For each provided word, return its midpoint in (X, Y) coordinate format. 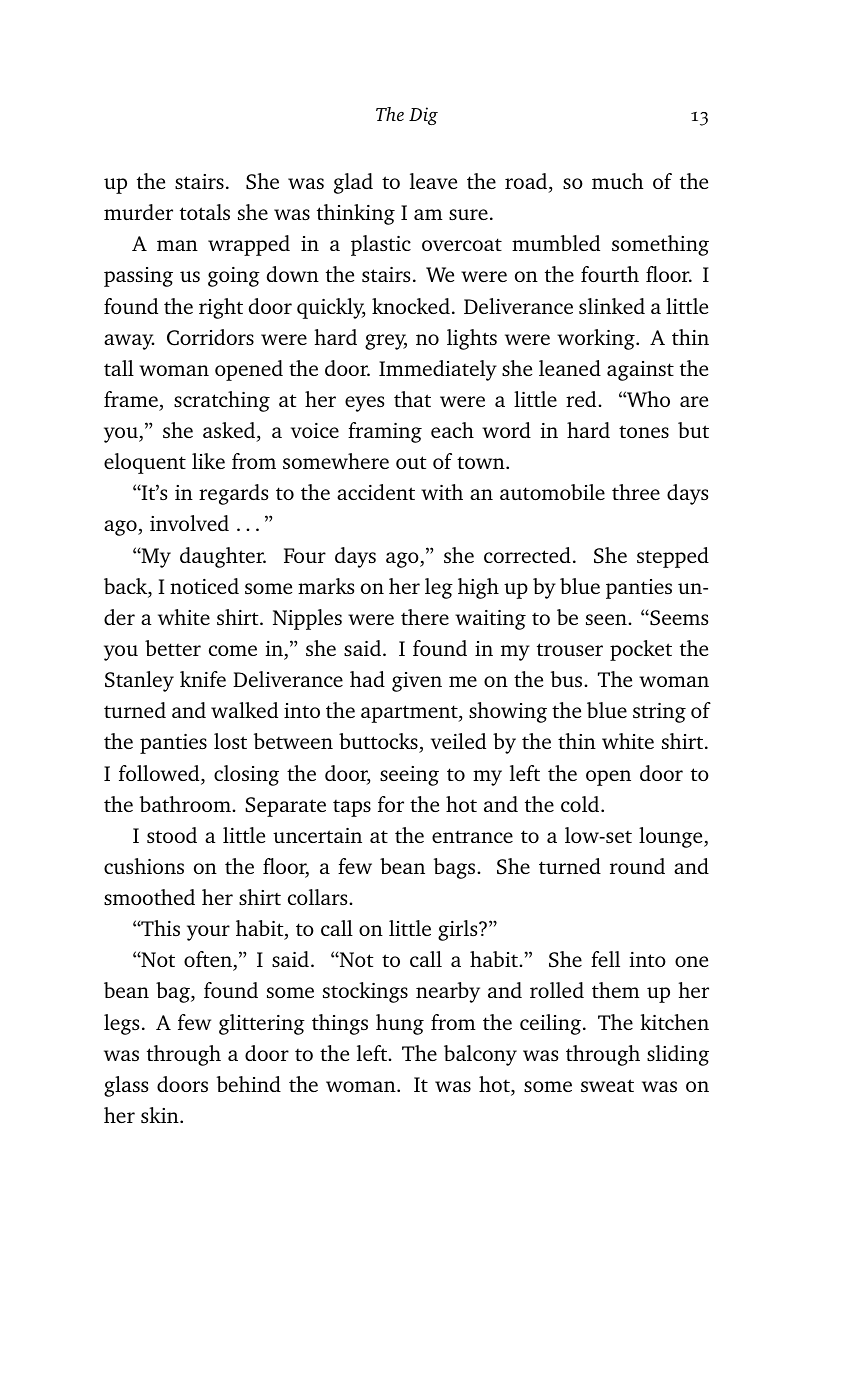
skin (161, 1115)
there (425, 617)
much (618, 181)
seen (607, 619)
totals (205, 212)
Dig (423, 116)
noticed (204, 586)
